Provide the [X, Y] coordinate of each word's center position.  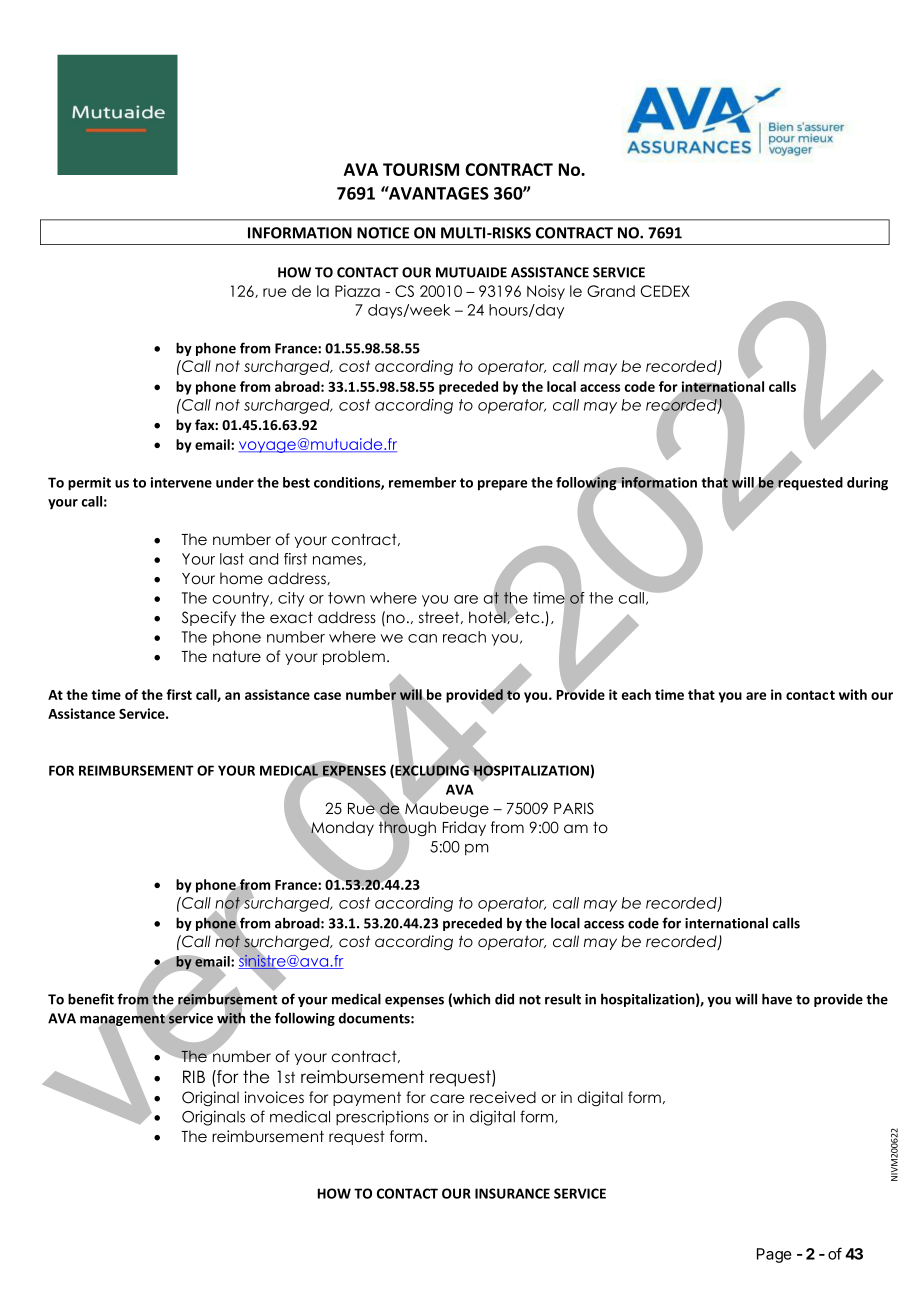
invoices [274, 1097]
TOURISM [421, 169]
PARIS [574, 808]
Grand [611, 291]
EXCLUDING [431, 771]
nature [237, 656]
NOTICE [383, 233]
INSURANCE [512, 1193]
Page [774, 1255]
